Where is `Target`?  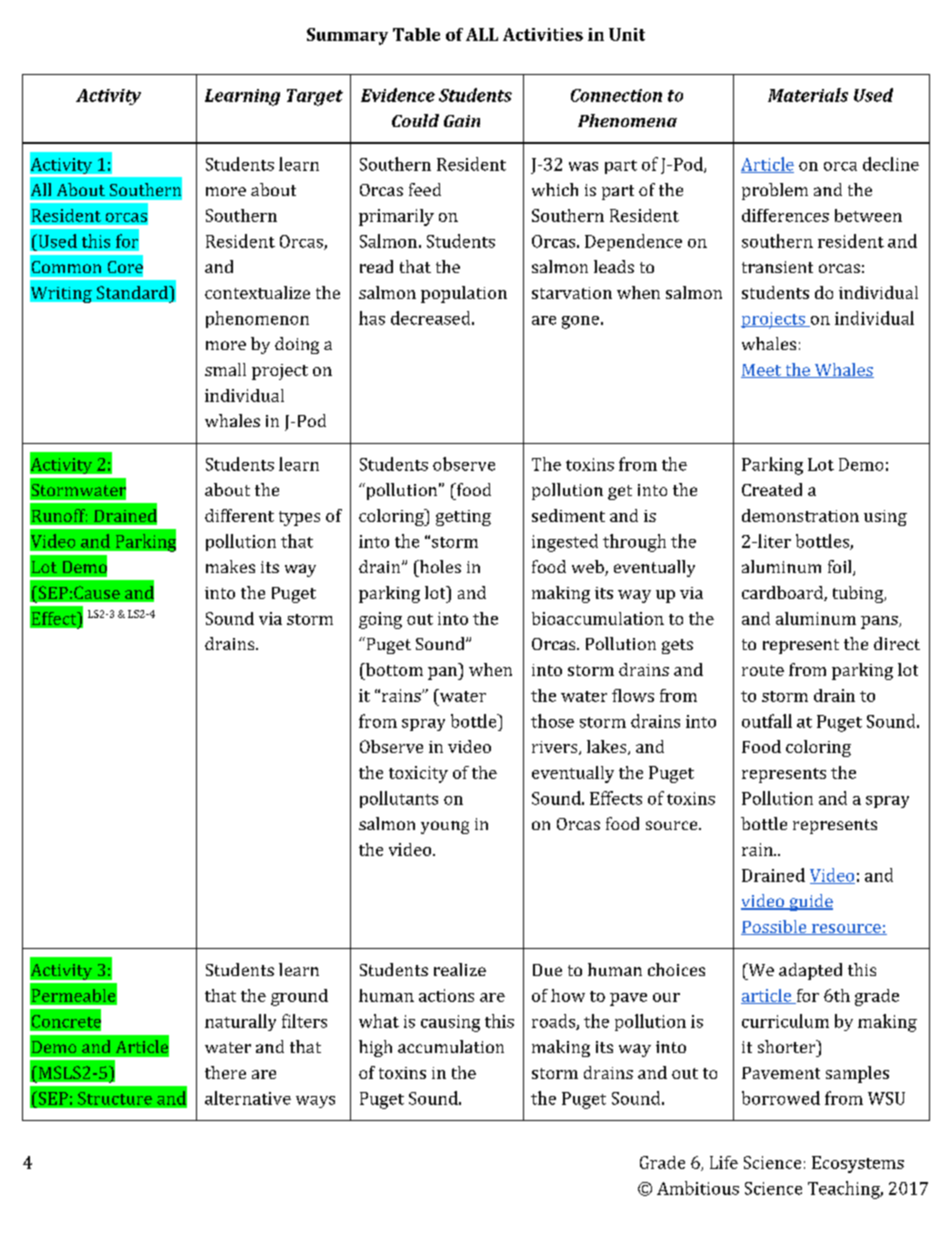
Target is located at coordinates (315, 97).
